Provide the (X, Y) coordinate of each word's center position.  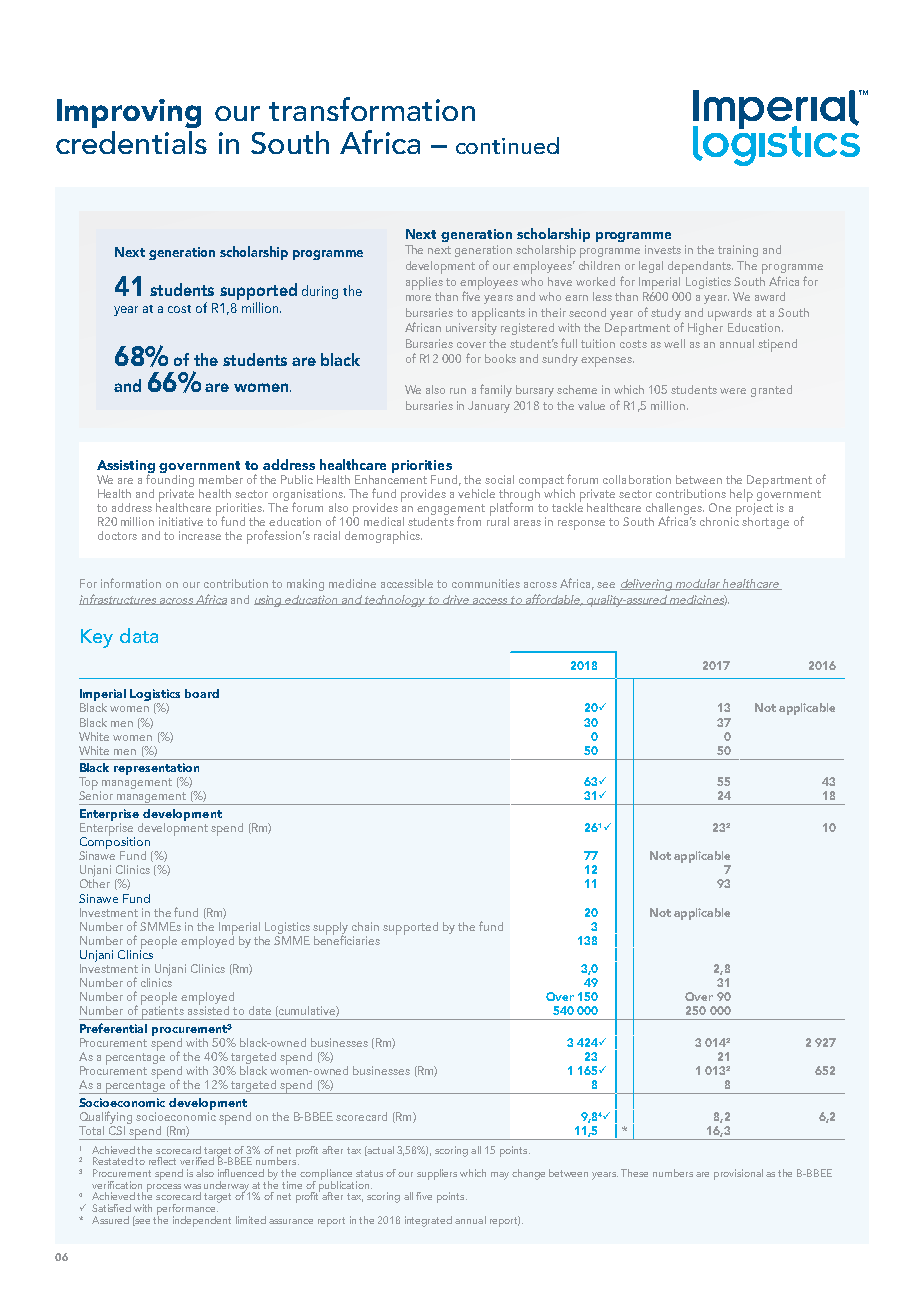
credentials (131, 142)
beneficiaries (347, 939)
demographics (383, 537)
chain (365, 926)
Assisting (126, 468)
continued (507, 145)
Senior (96, 794)
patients (162, 1012)
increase (200, 535)
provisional (738, 1174)
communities (486, 583)
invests (663, 249)
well (674, 343)
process (164, 1188)
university (471, 329)
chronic (719, 520)
